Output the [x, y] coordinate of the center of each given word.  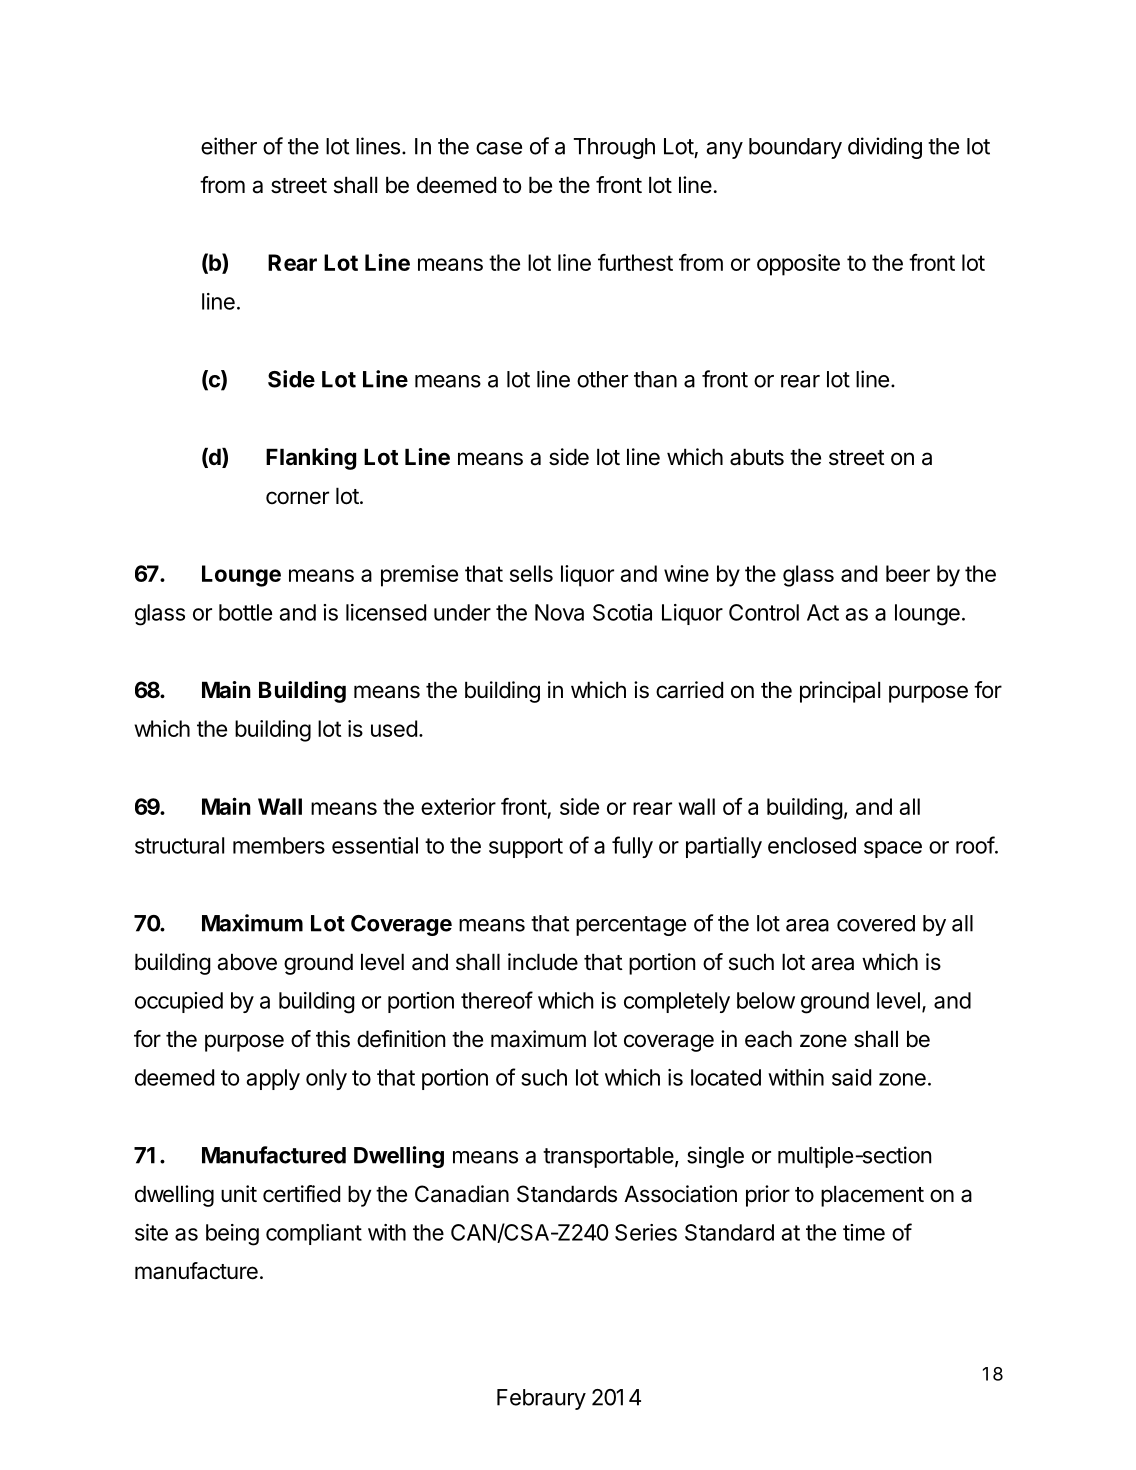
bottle [245, 612]
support [526, 848]
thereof [497, 1000]
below [766, 1000]
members [279, 845]
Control [764, 612]
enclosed [812, 845]
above [247, 962]
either [229, 146]
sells [531, 573]
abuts [757, 457]
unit [239, 1193]
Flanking [311, 459]
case [499, 148]
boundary [795, 148]
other [602, 379]
